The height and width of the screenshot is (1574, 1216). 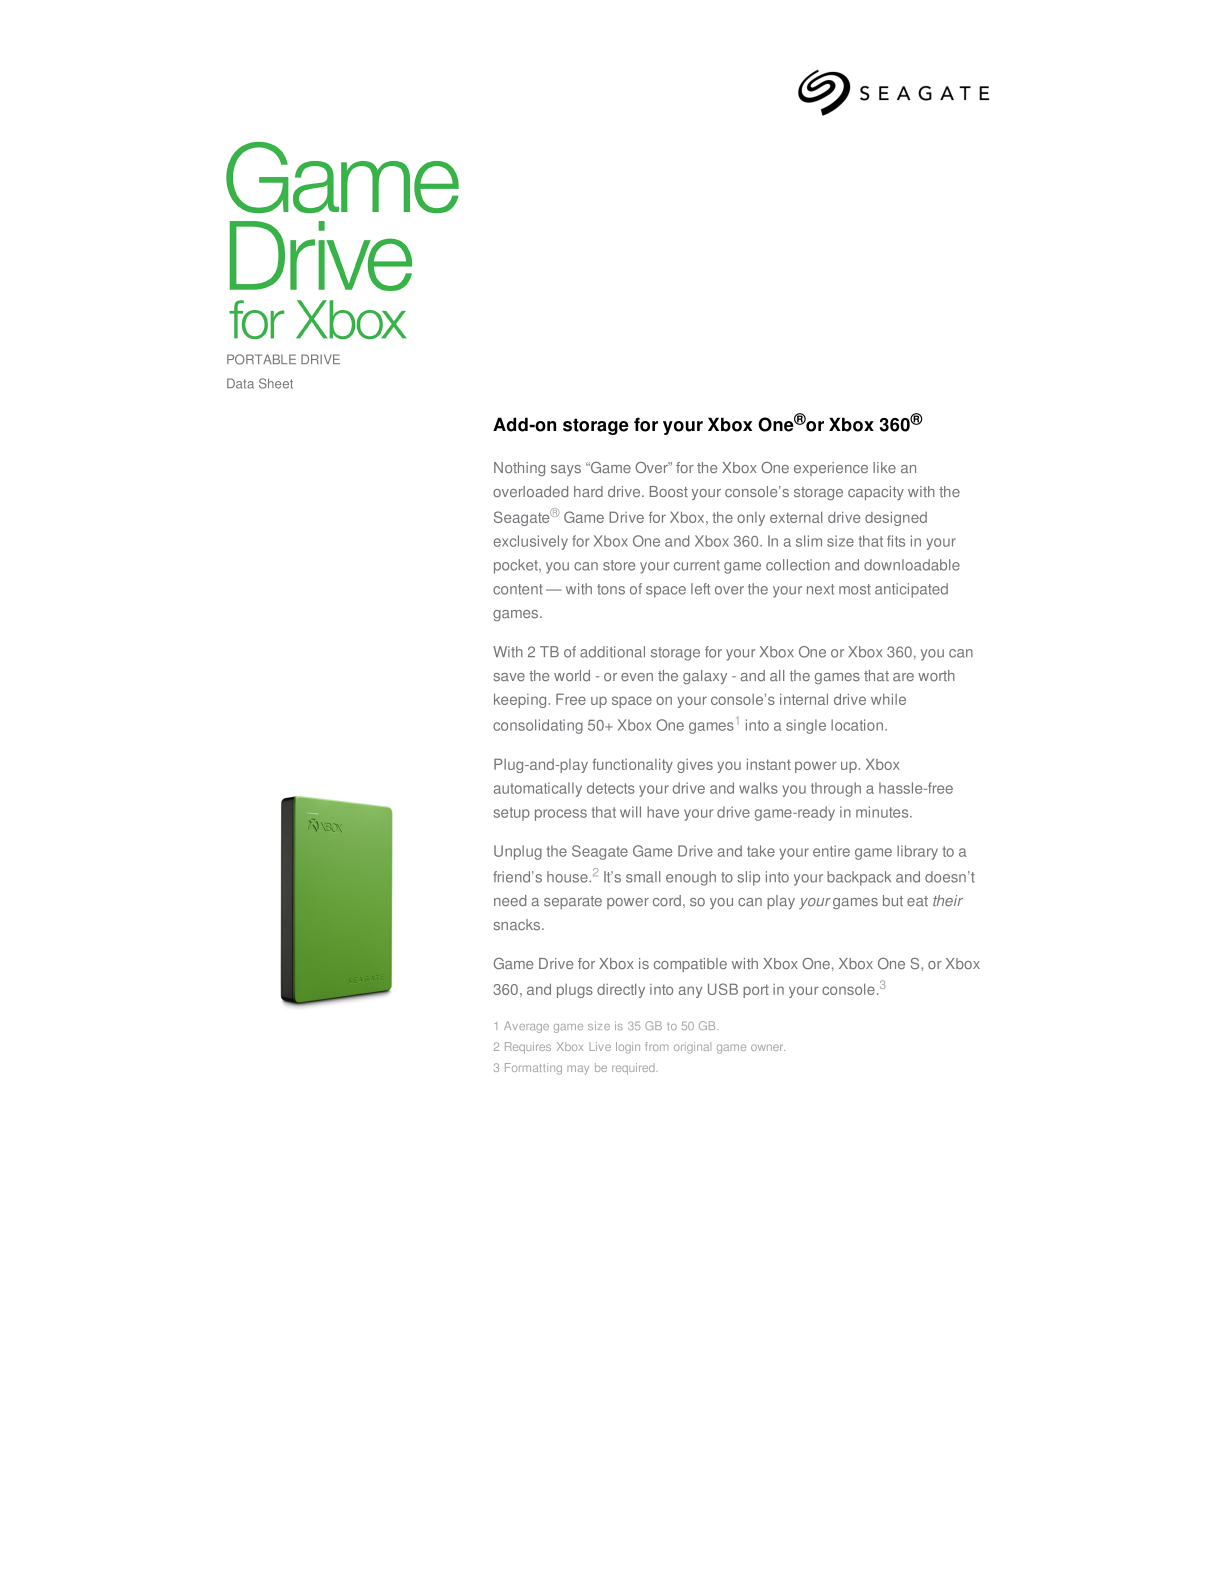 I want to click on Requires, so click(x=528, y=1048).
